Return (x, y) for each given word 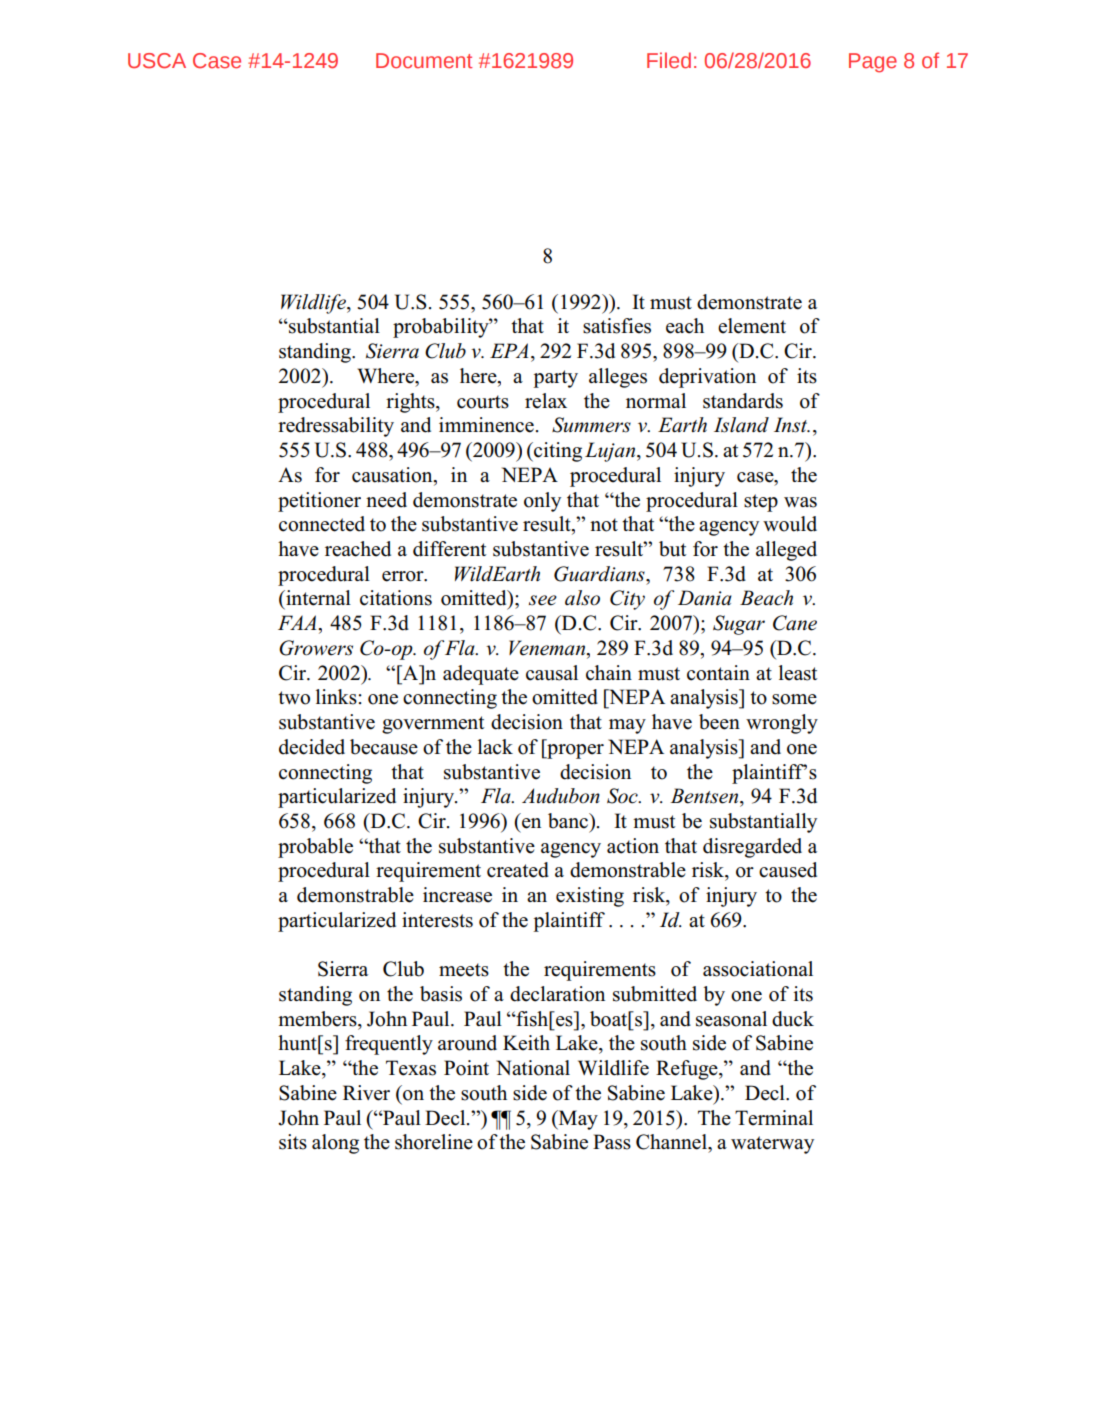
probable (315, 848)
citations (396, 598)
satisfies (617, 326)
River (366, 1093)
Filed (669, 60)
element (752, 326)
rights (411, 403)
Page (873, 63)
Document (424, 61)
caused (788, 870)
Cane (795, 623)
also (582, 598)
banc (569, 821)
